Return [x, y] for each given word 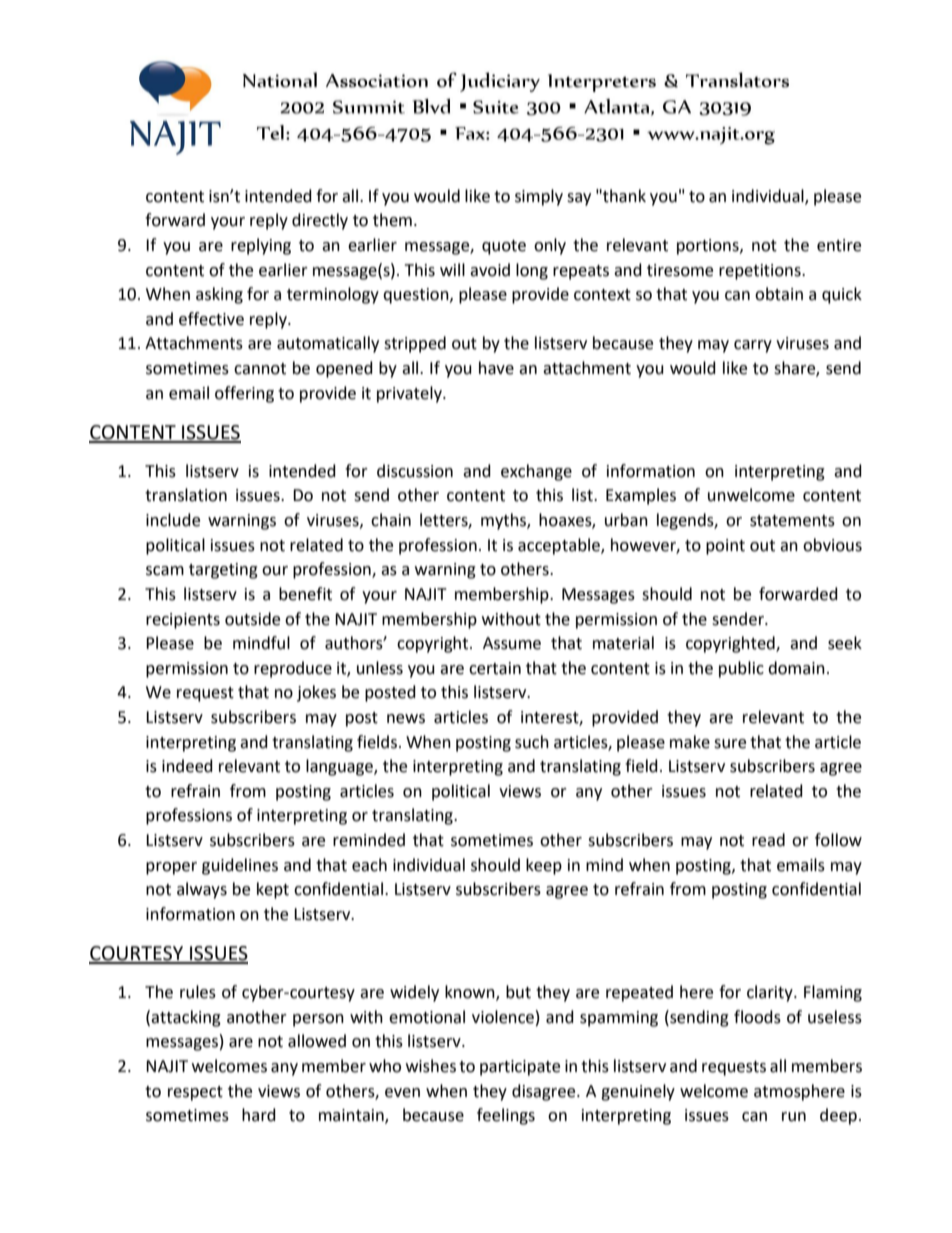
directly [320, 221]
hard [259, 1115]
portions [709, 247]
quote [504, 247]
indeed [187, 766]
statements [792, 521]
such [532, 742]
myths [504, 521]
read [768, 840]
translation [186, 495]
